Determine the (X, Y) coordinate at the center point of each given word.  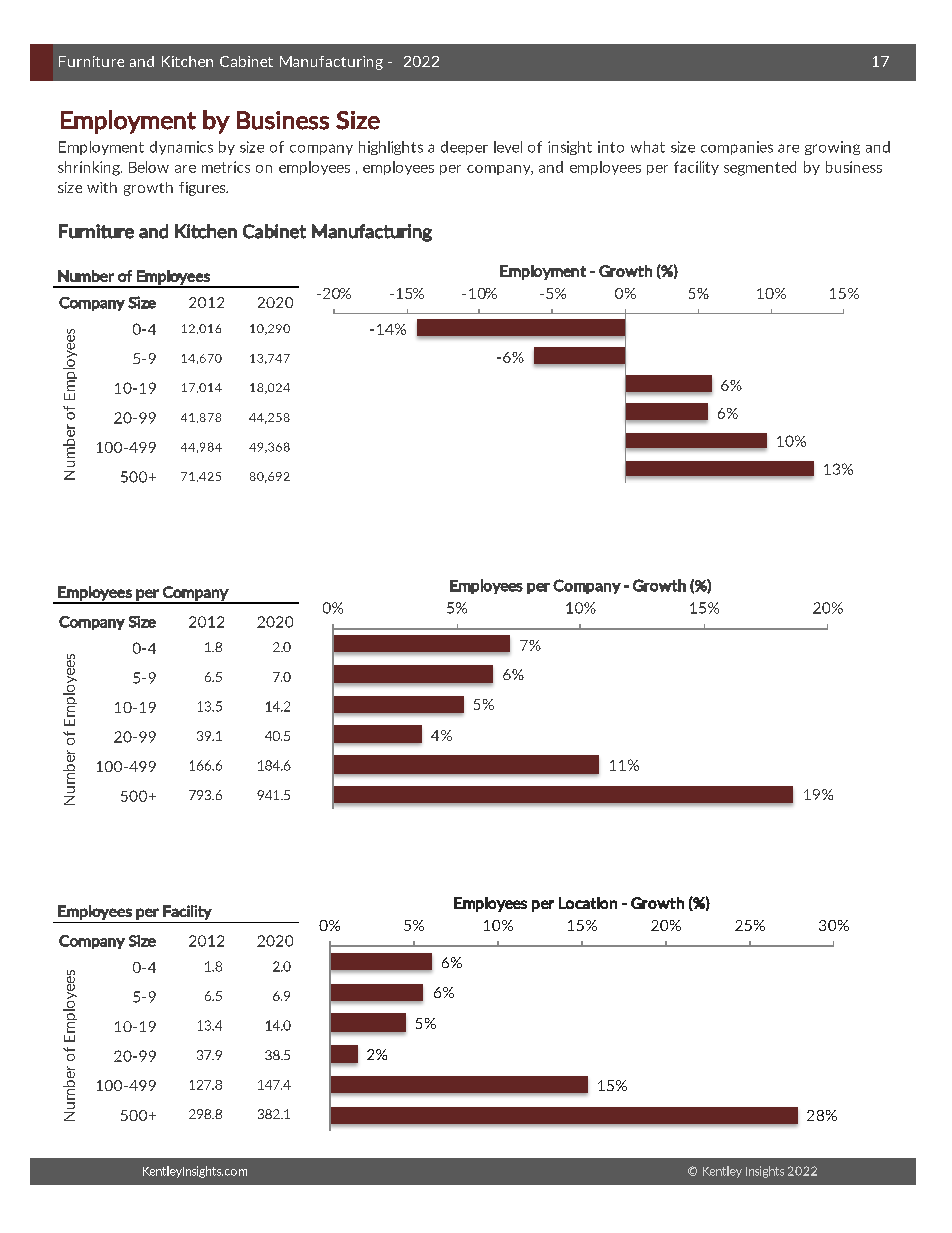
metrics (226, 167)
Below (149, 167)
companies (737, 148)
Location (588, 903)
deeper (464, 148)
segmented (760, 168)
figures (203, 189)
